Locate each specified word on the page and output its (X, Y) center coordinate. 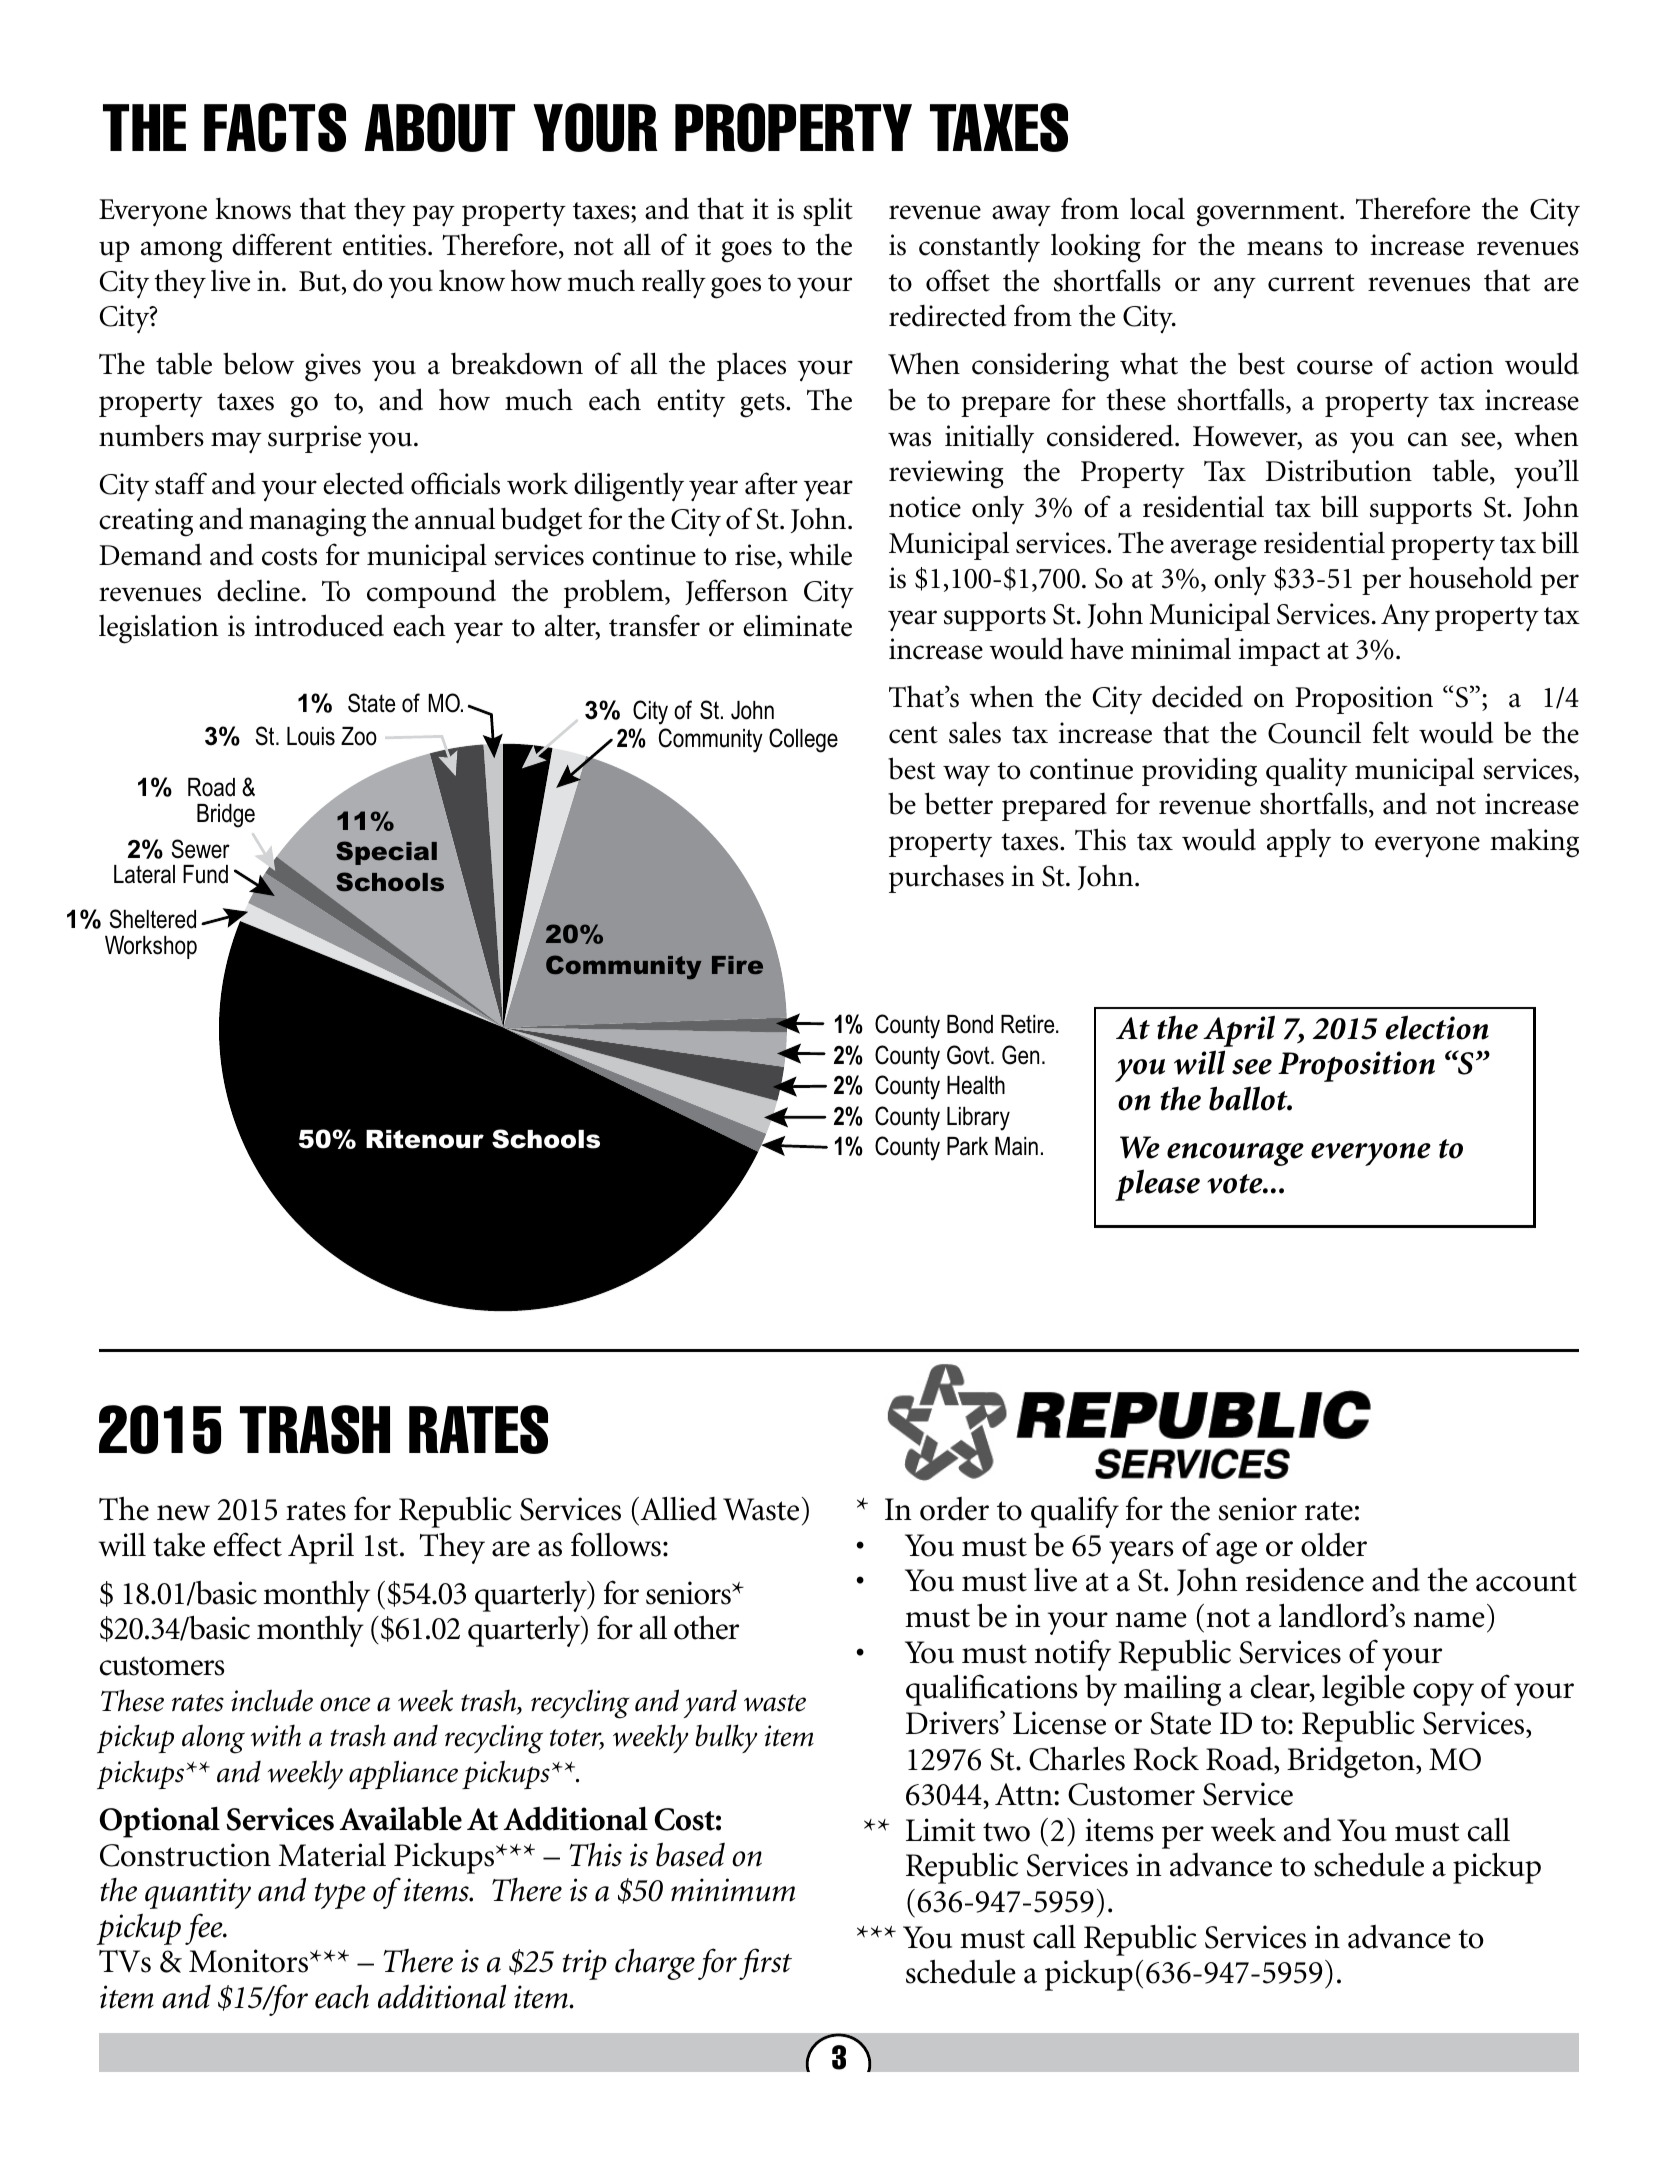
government (1269, 214)
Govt (969, 1055)
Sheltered (152, 919)
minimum (733, 1890)
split (828, 212)
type (340, 1896)
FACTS (275, 127)
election (1437, 1027)
